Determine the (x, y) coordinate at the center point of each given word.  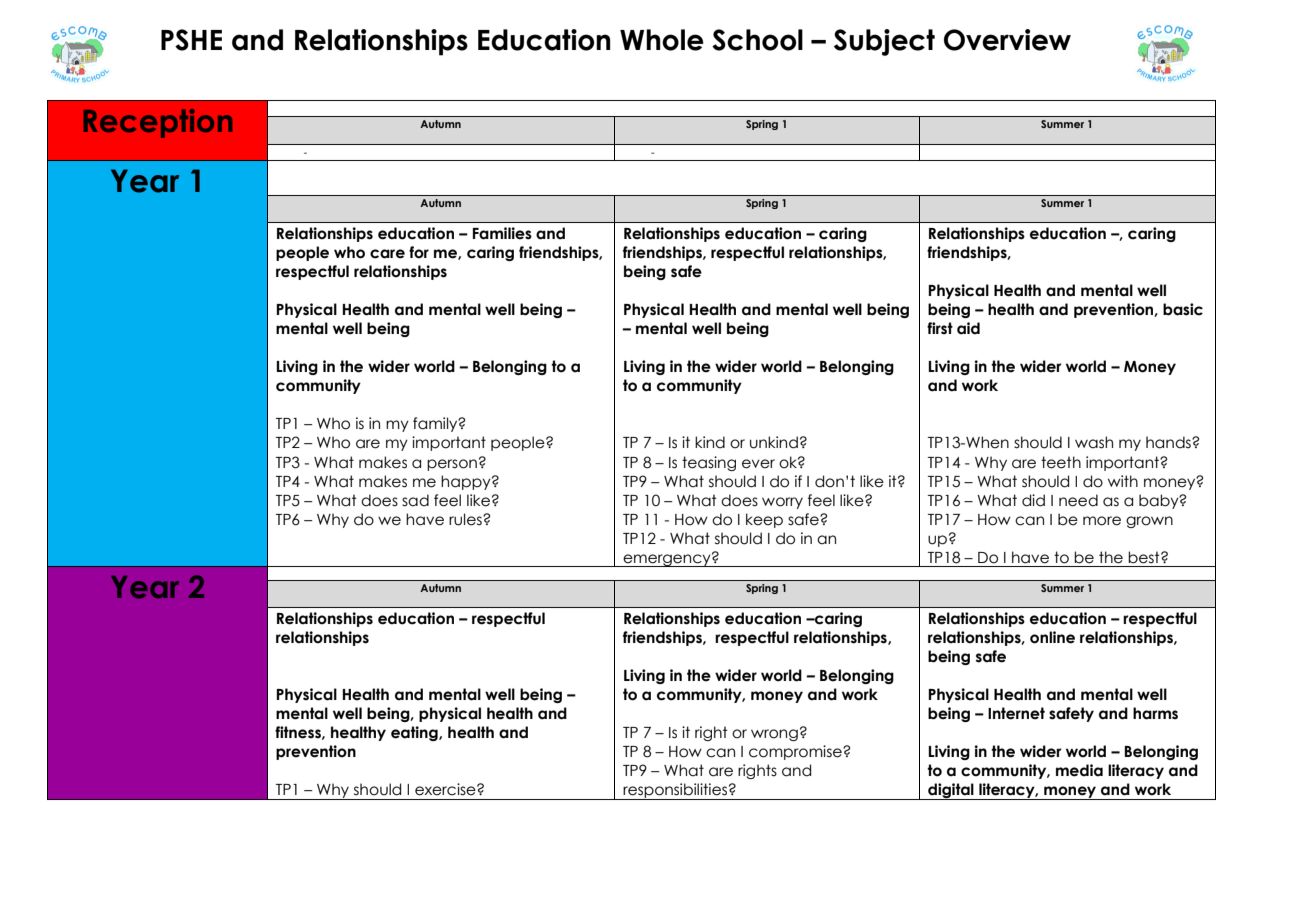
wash (1094, 442)
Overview (1007, 40)
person (452, 465)
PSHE (191, 40)
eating (415, 733)
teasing (709, 463)
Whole (662, 40)
